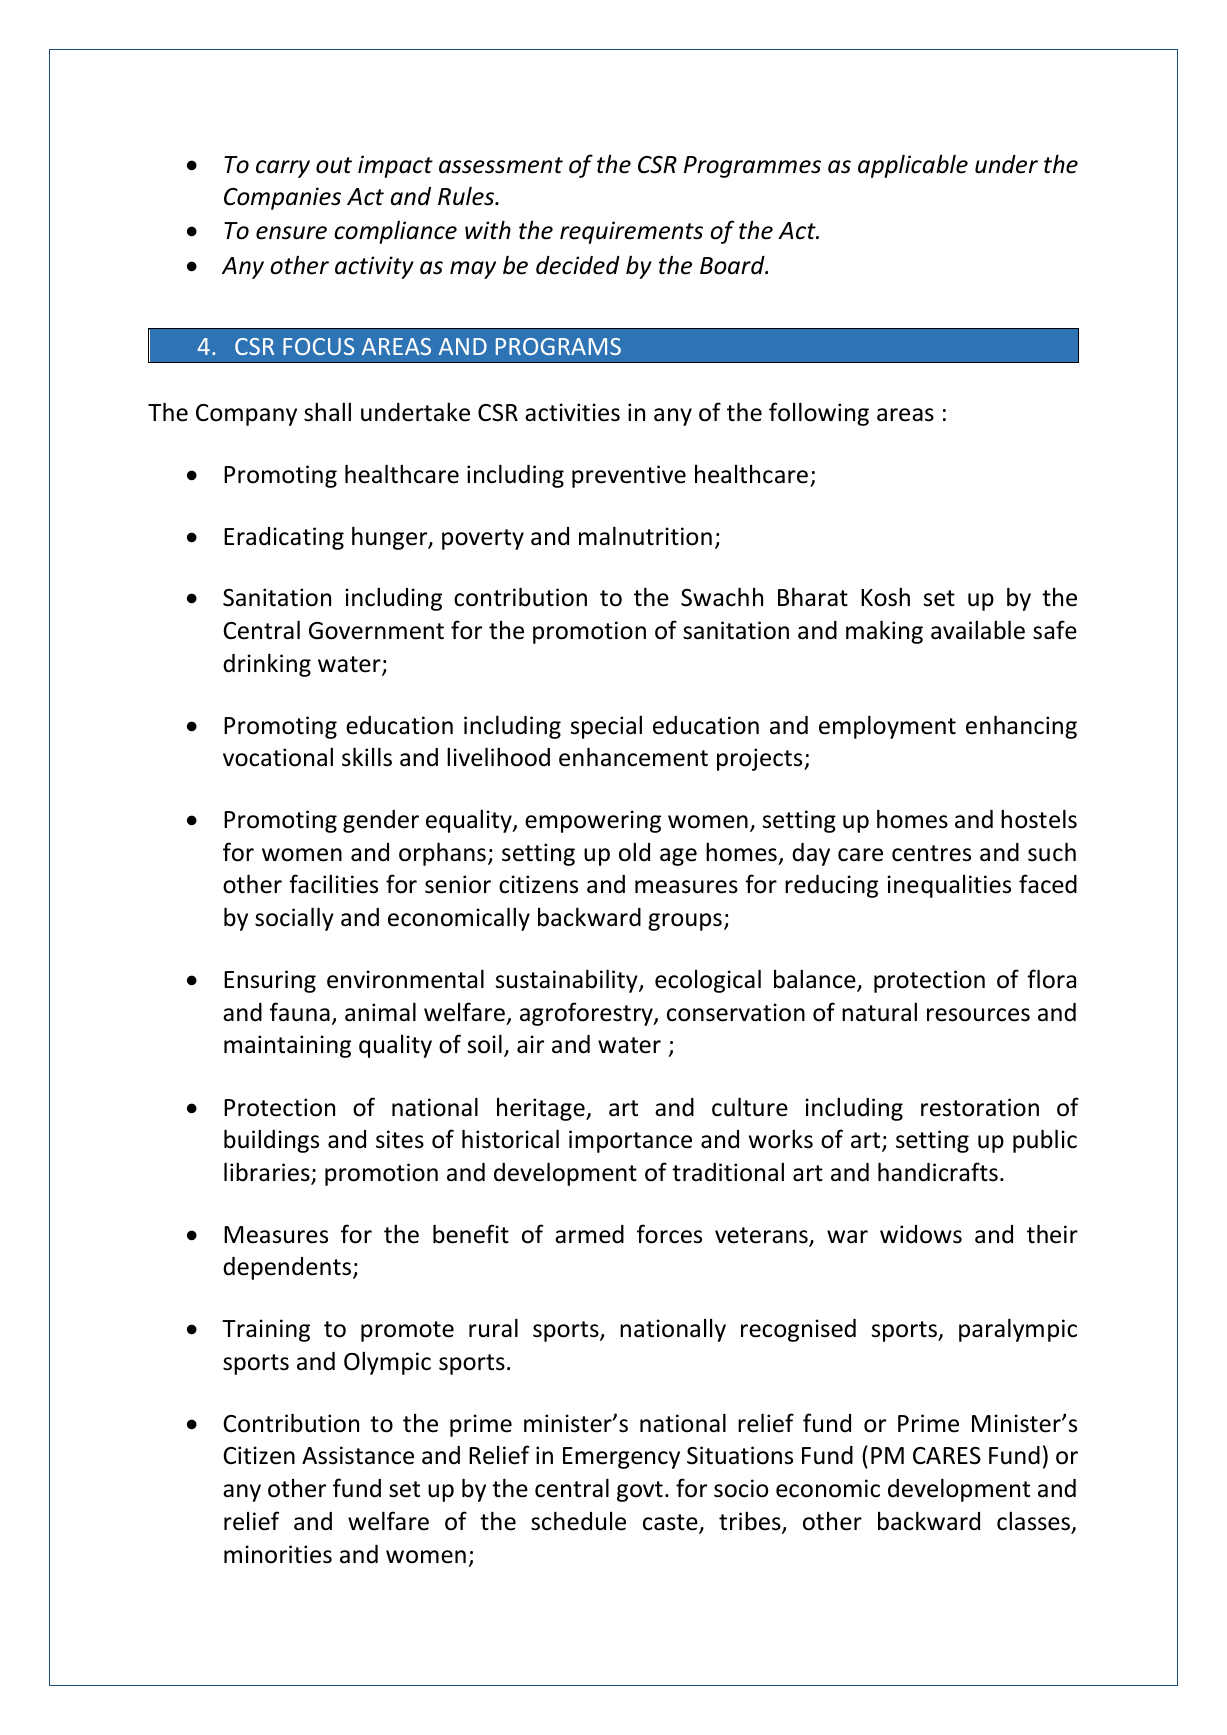 This screenshot has height=1735, width=1227. I want to click on caste, so click(671, 1523).
